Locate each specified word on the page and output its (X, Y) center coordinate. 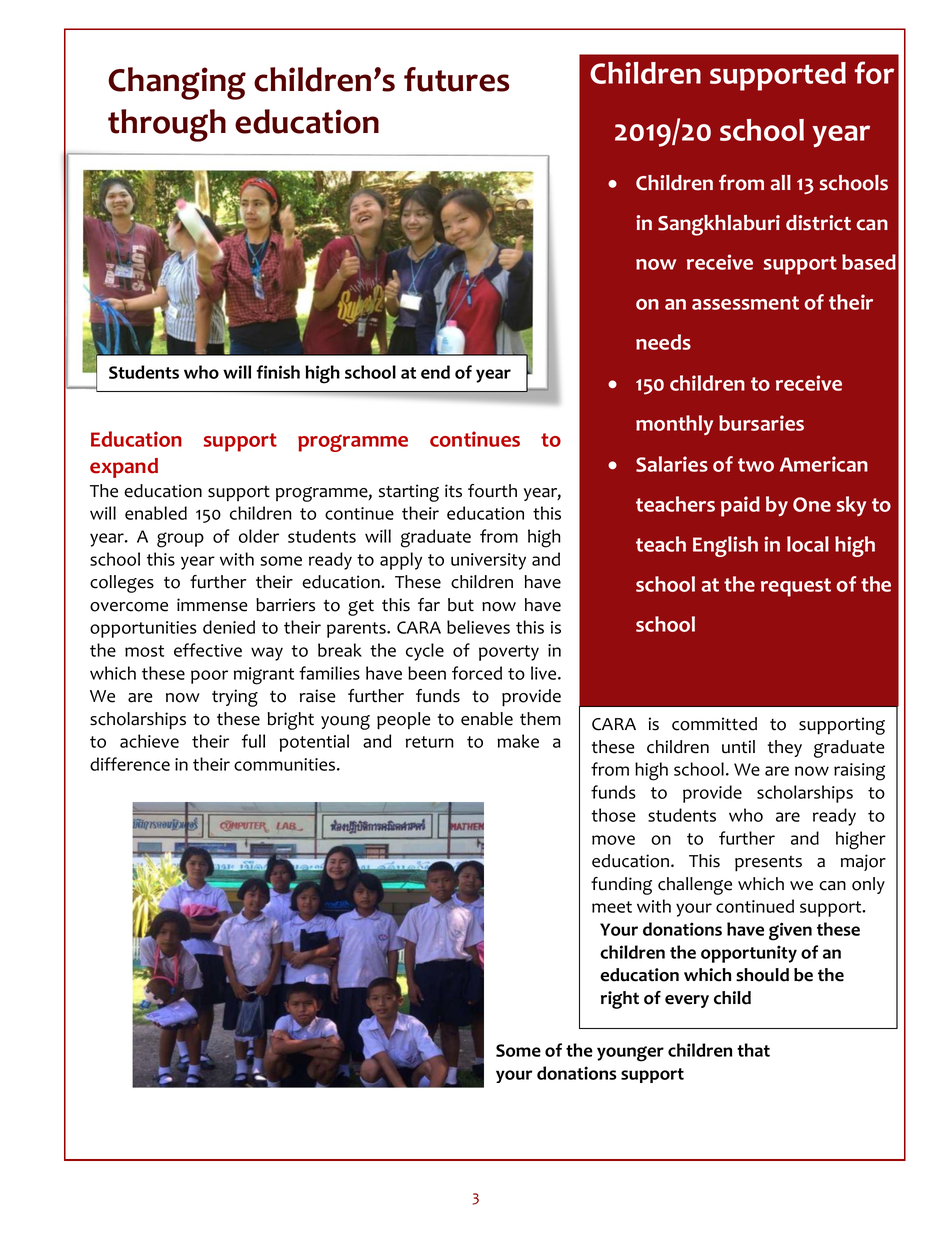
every (687, 1001)
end (435, 372)
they (784, 748)
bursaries (761, 423)
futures (456, 79)
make (518, 741)
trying (235, 698)
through (167, 125)
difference (130, 764)
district (818, 223)
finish (278, 372)
